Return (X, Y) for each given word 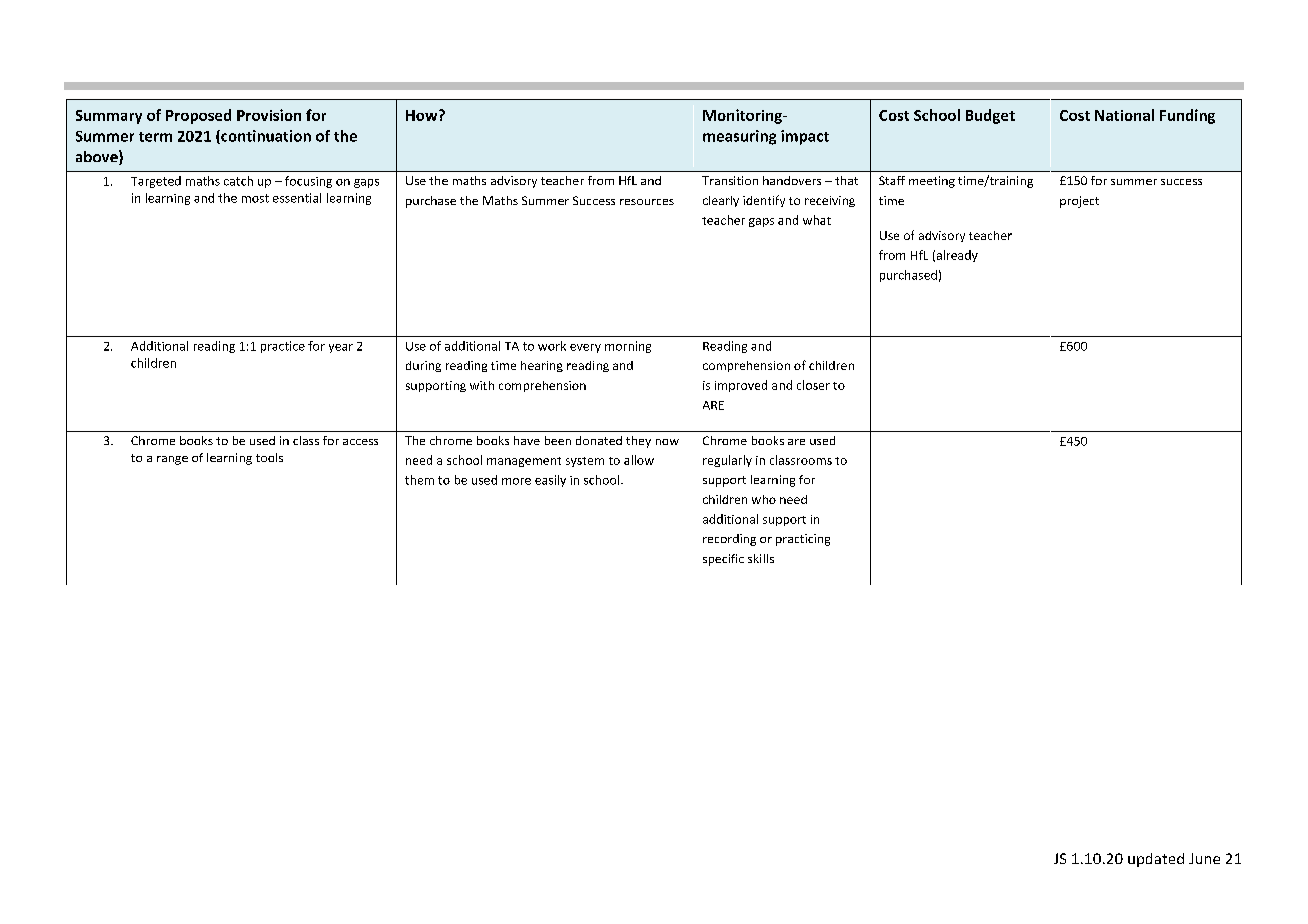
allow (639, 460)
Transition (730, 180)
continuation (265, 137)
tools (269, 457)
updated (1156, 860)
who (764, 499)
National (1124, 115)
